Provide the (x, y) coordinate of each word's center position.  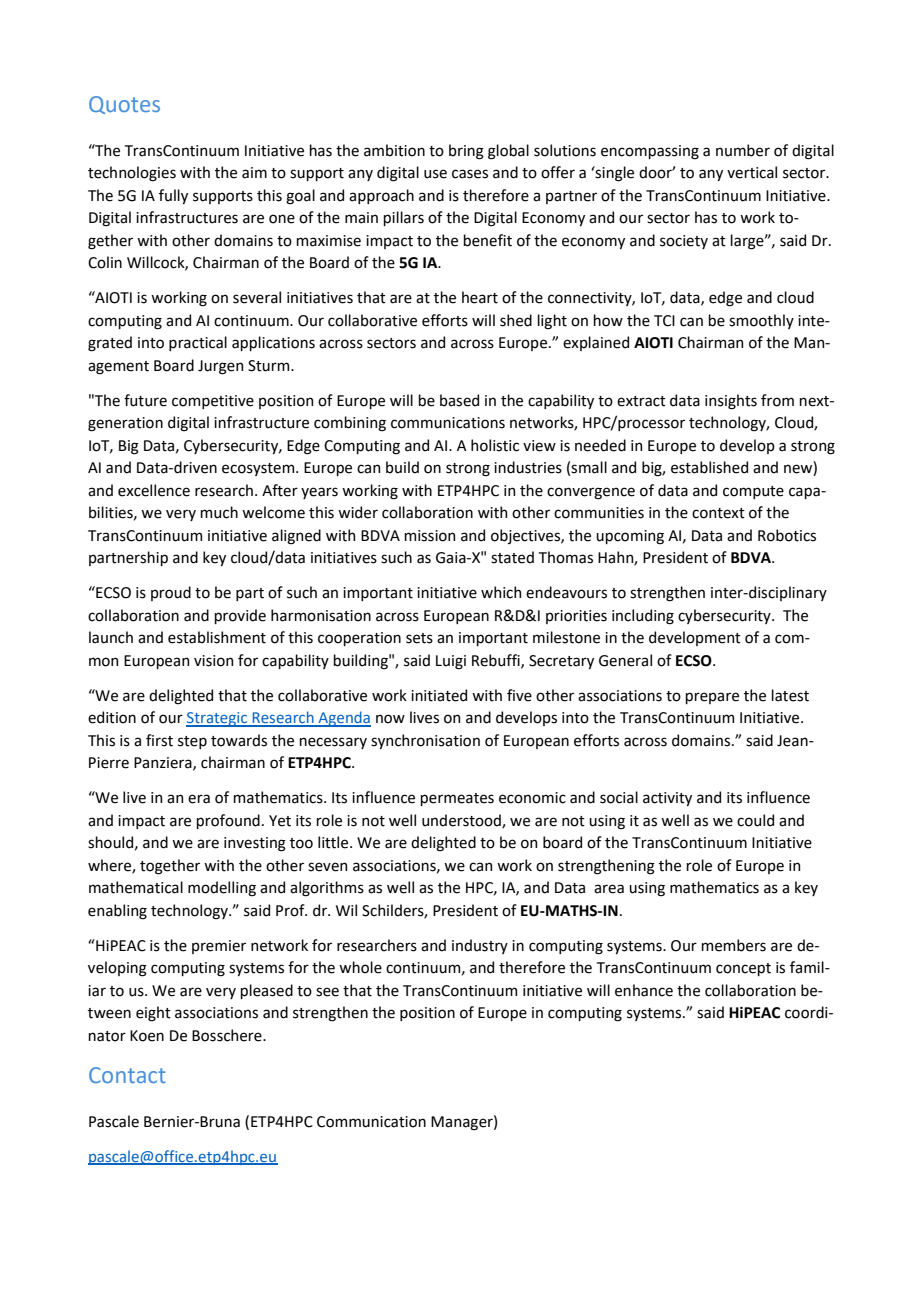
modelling (222, 889)
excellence (154, 490)
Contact (127, 1075)
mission (429, 536)
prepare (712, 698)
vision (213, 661)
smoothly (761, 321)
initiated (439, 695)
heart (480, 297)
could (755, 820)
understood (462, 821)
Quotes (124, 105)
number (743, 150)
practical (198, 343)
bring (466, 152)
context (718, 513)
